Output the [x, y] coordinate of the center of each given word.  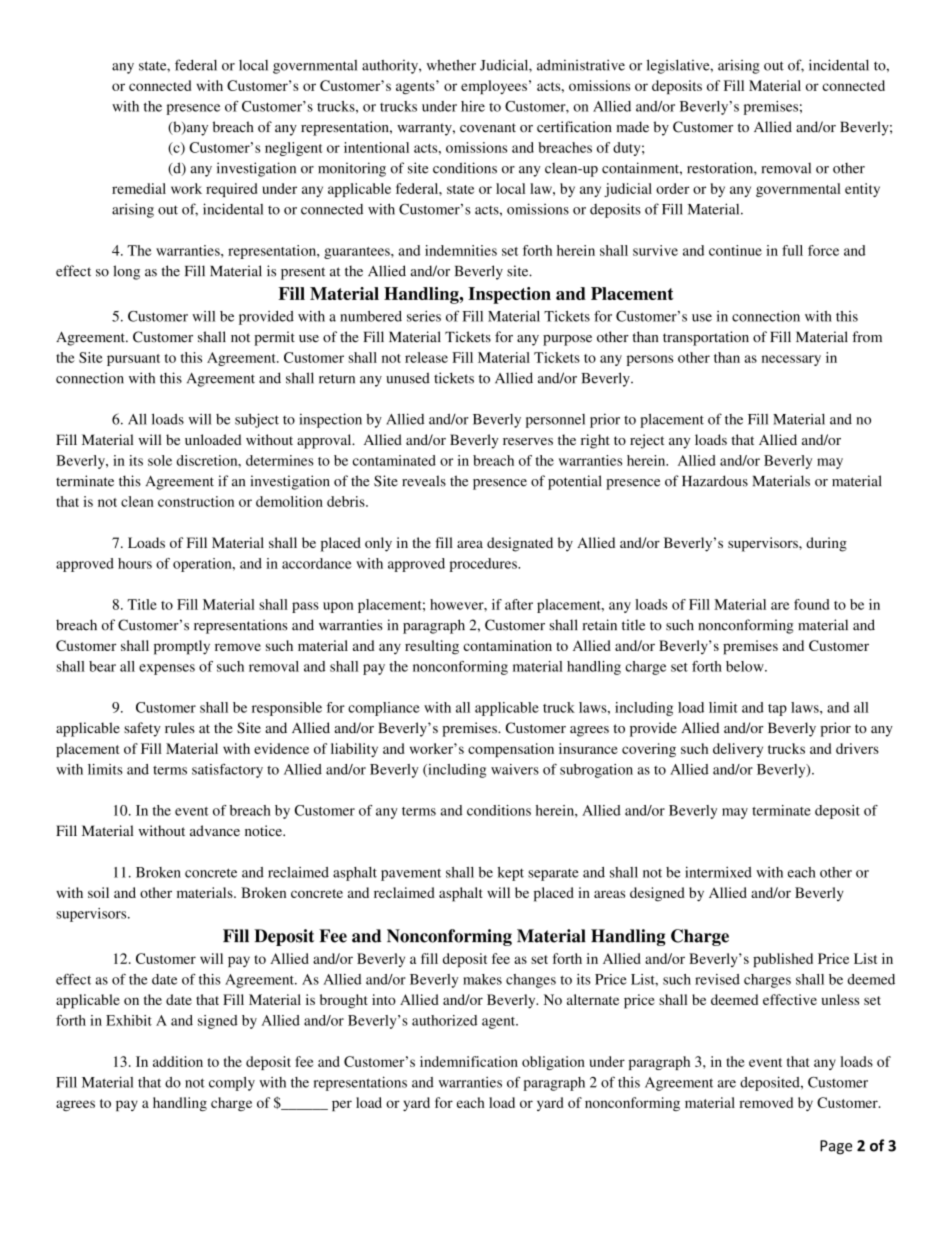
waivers [515, 769]
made [632, 126]
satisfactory [227, 771]
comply [232, 1084]
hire [473, 106]
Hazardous [715, 481]
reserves [528, 441]
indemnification [469, 1061]
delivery [738, 750]
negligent [293, 149]
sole [160, 460]
